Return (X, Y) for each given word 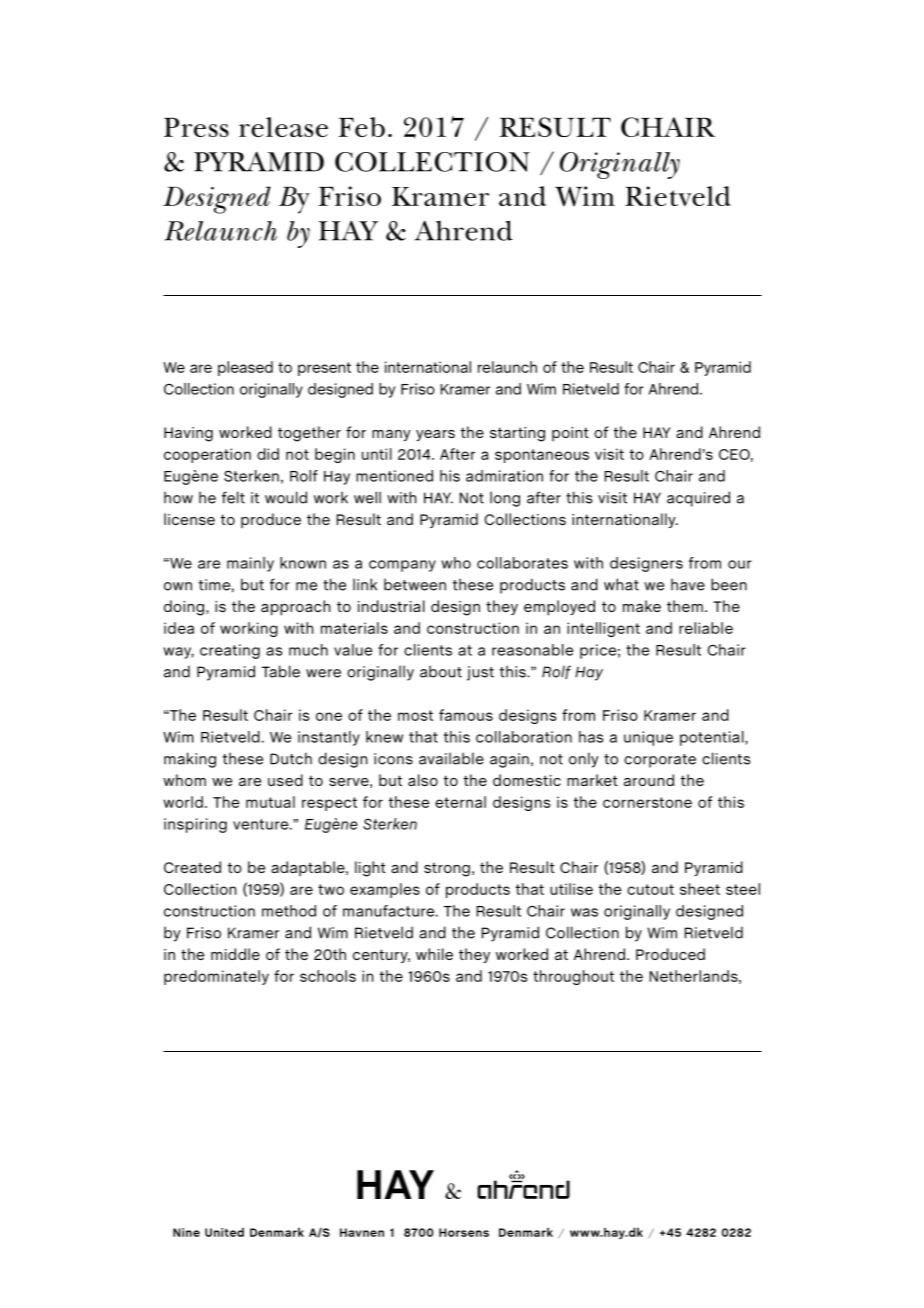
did (268, 454)
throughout (573, 977)
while (434, 954)
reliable (706, 628)
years (435, 435)
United (224, 1232)
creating (230, 651)
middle (235, 954)
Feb (362, 127)
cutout (650, 889)
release (283, 127)
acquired (698, 499)
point (570, 434)
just (480, 673)
